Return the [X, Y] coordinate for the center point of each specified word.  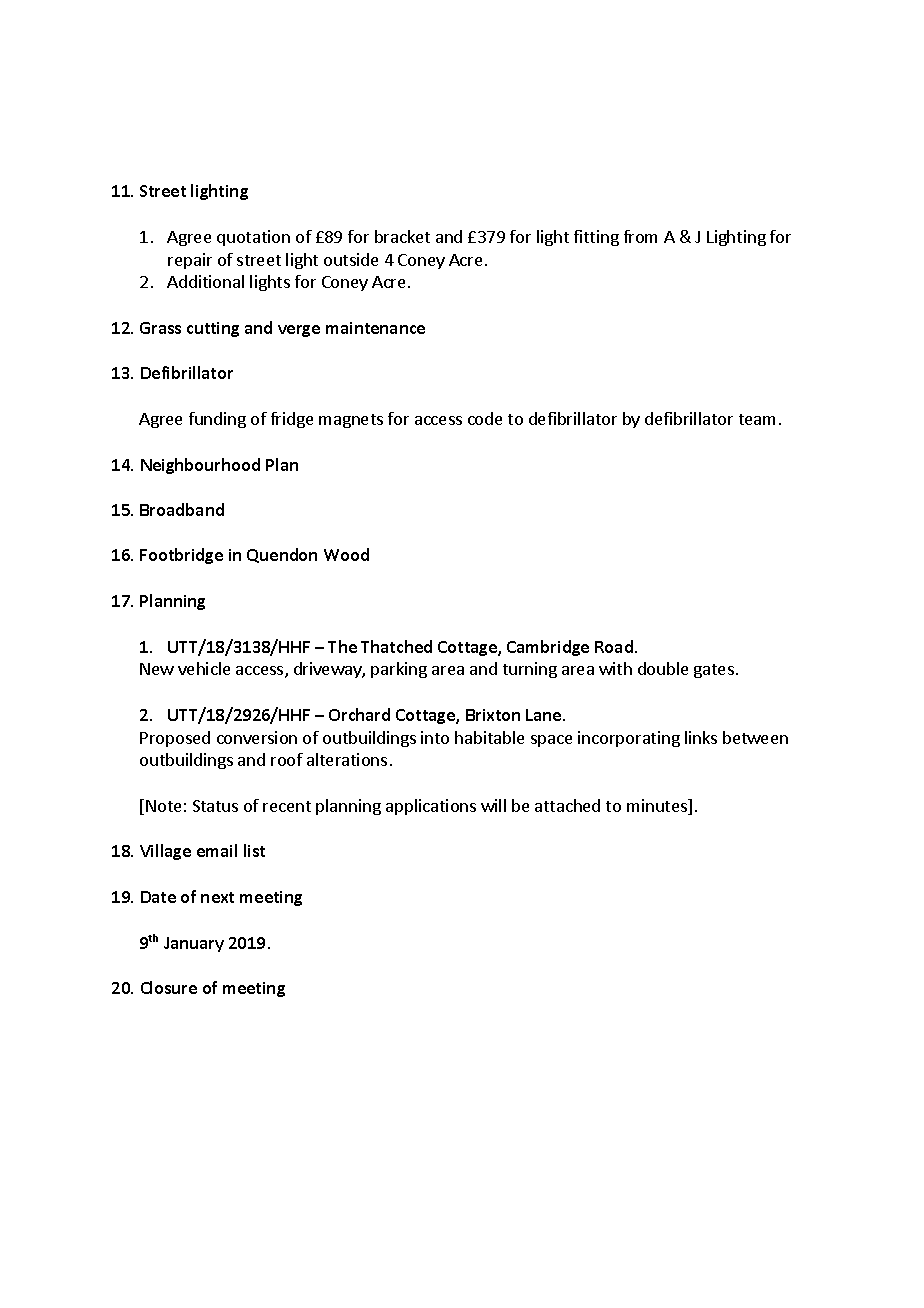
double [663, 668]
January [194, 944]
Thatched [396, 646]
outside [351, 259]
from [640, 236]
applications [431, 807]
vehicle [204, 668]
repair [190, 261]
